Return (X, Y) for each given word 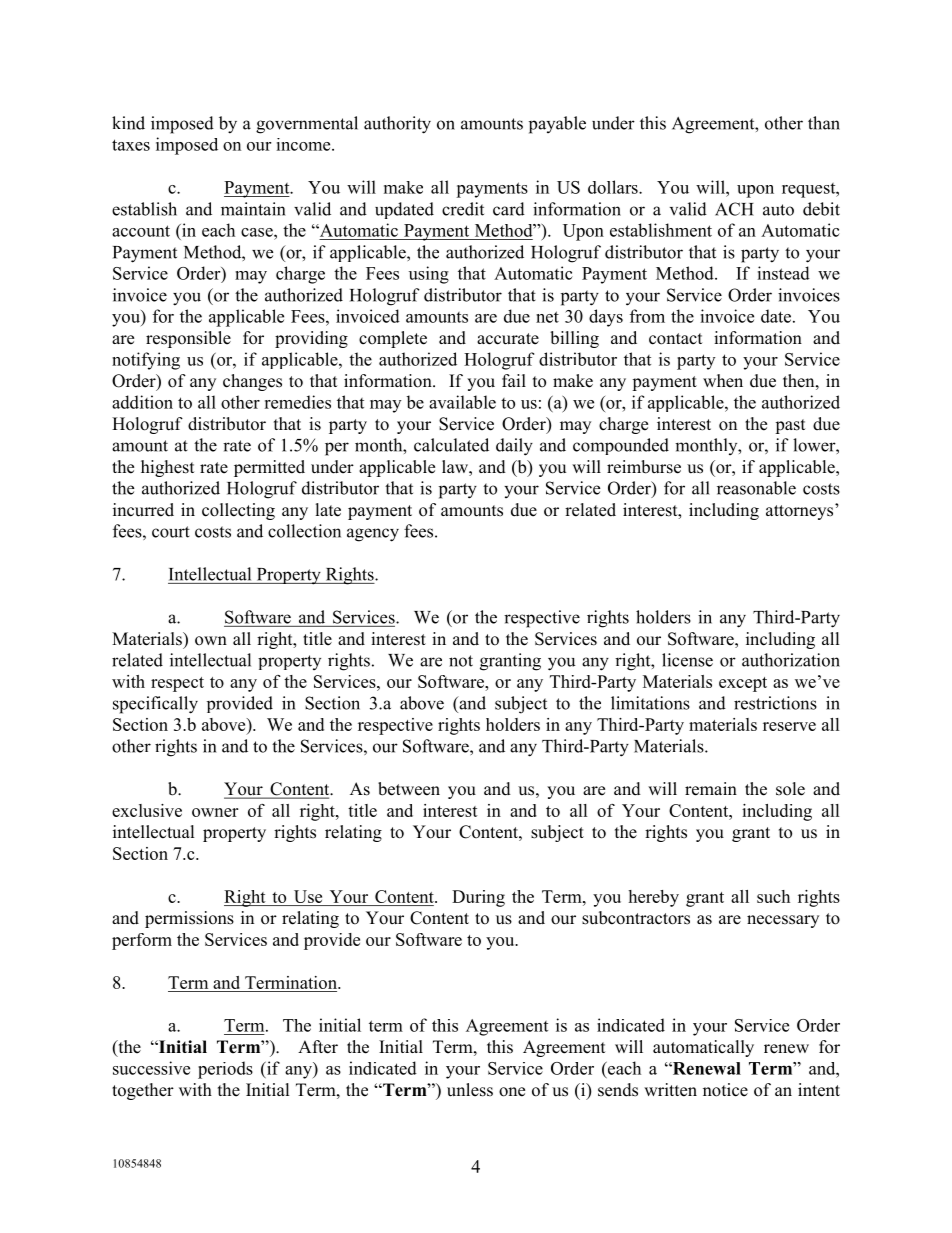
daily (514, 447)
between (409, 789)
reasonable (756, 488)
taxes (131, 145)
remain (711, 789)
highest (167, 468)
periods (225, 1070)
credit (463, 209)
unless (470, 1090)
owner (215, 812)
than (824, 123)
